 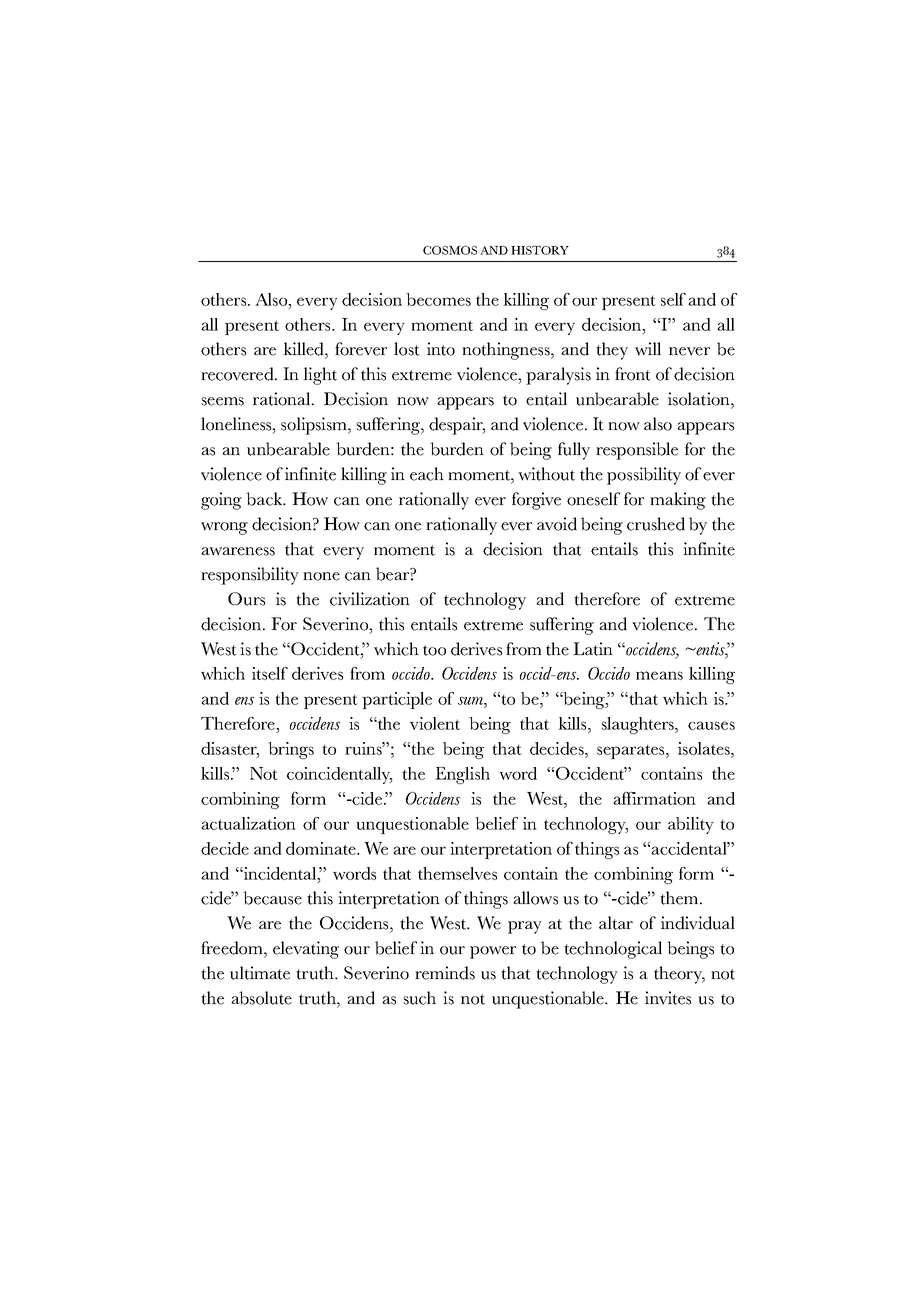 What do you see at coordinates (445, 973) in the page?
I see `reminds` at bounding box center [445, 973].
